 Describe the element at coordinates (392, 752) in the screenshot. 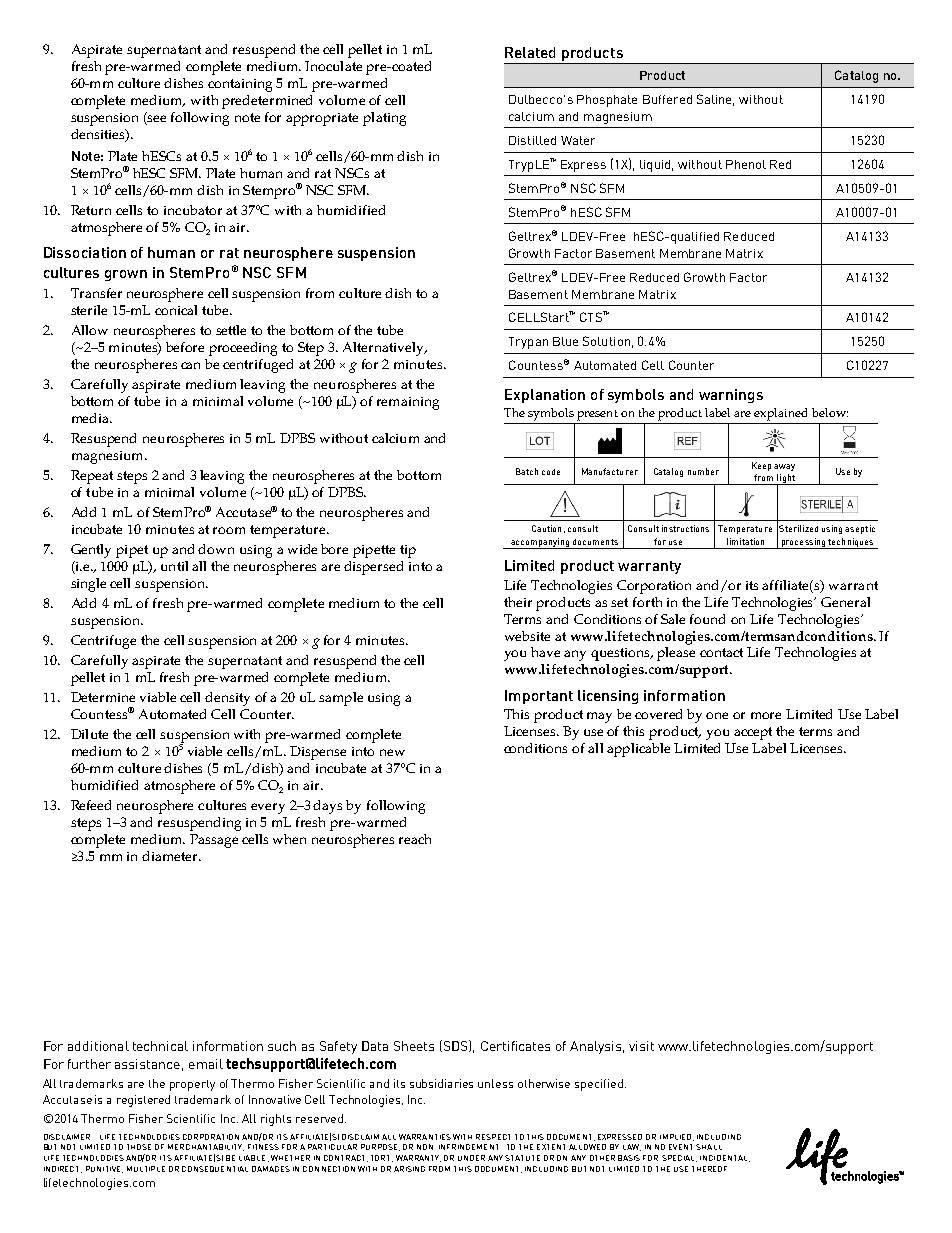

I see `new` at that location.
